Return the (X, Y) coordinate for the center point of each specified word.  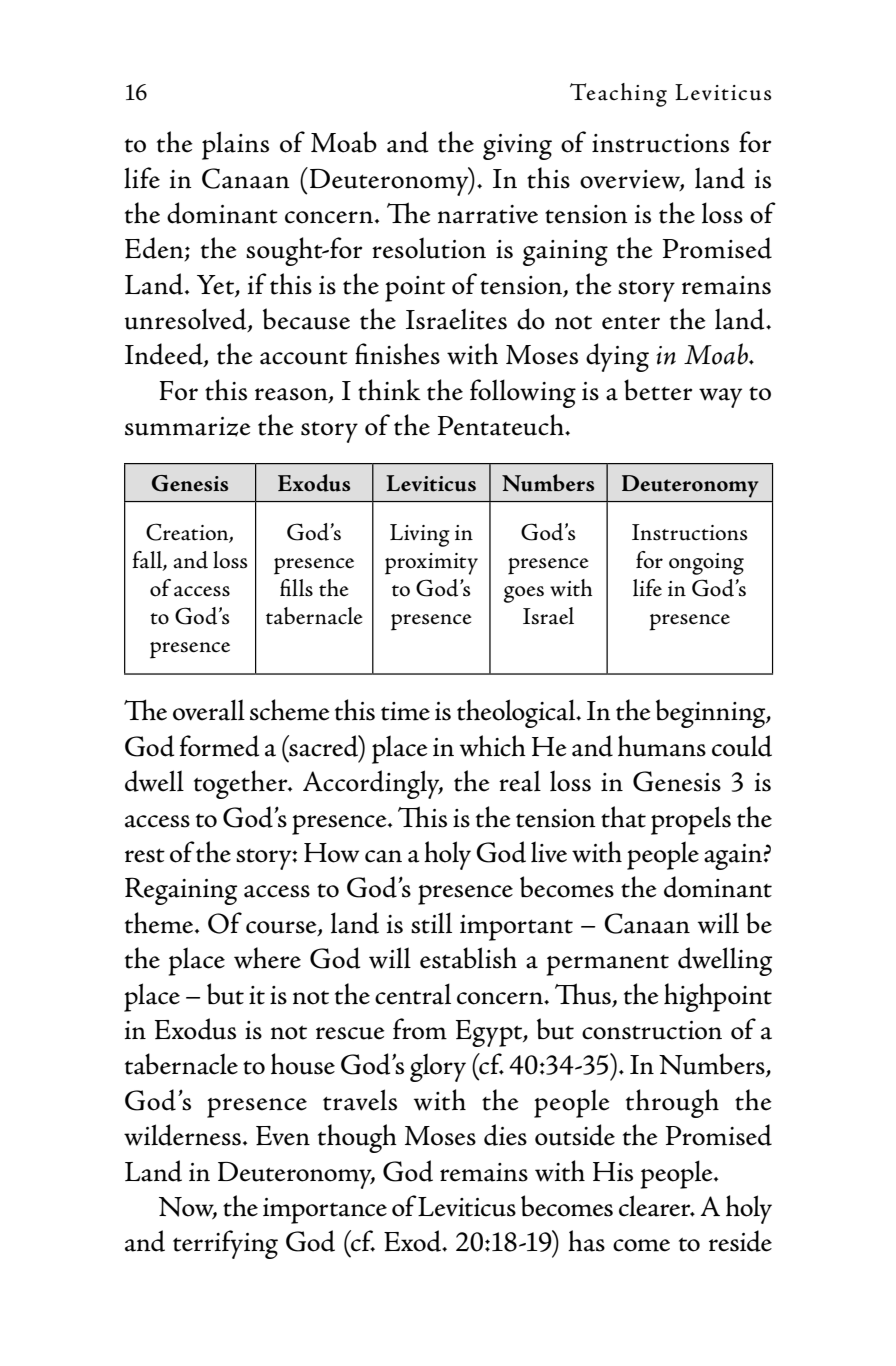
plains (235, 145)
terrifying (225, 1244)
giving (517, 147)
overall (209, 710)
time (405, 711)
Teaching (618, 95)
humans (662, 746)
